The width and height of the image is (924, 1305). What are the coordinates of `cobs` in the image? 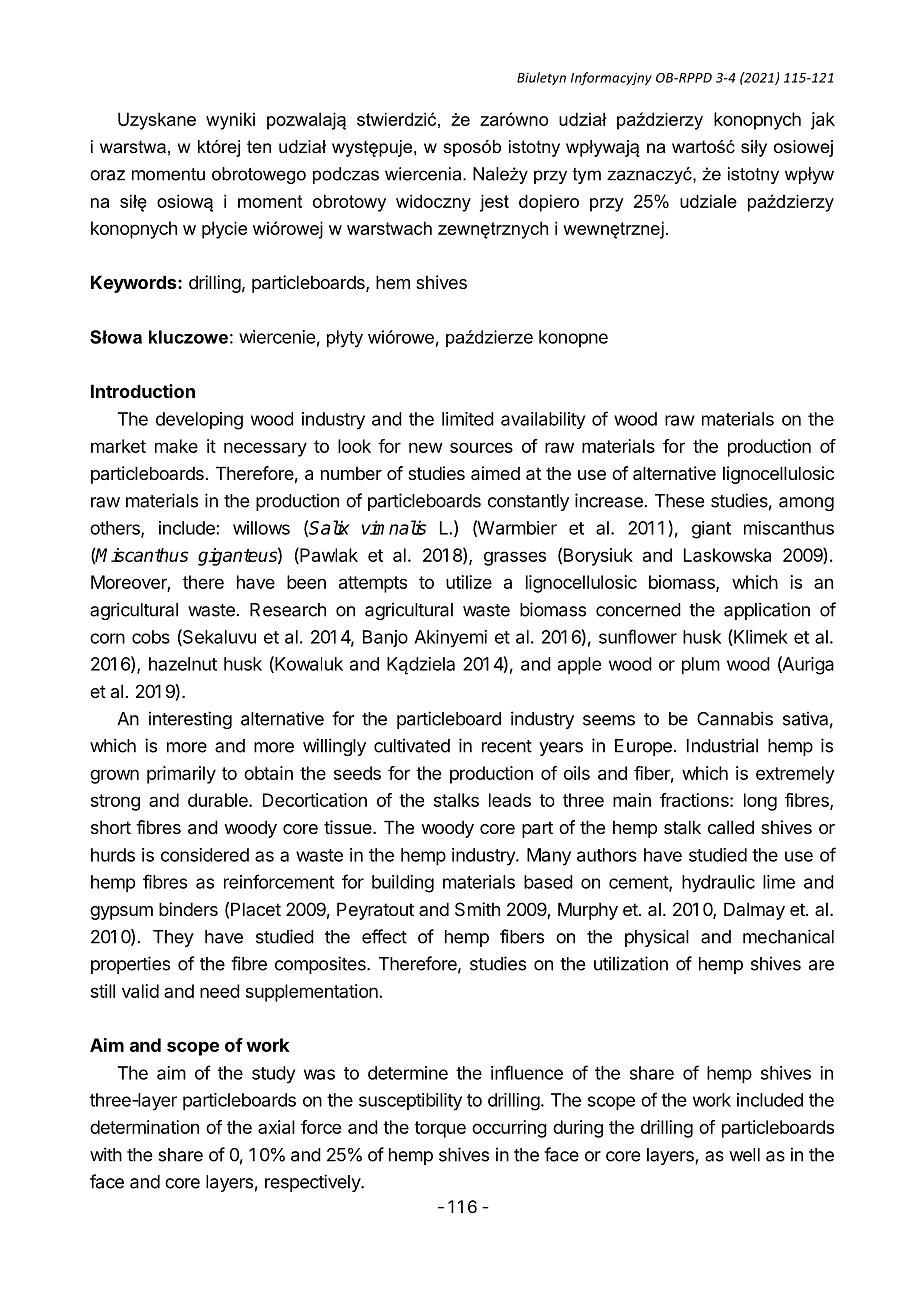 It's located at (151, 637).
